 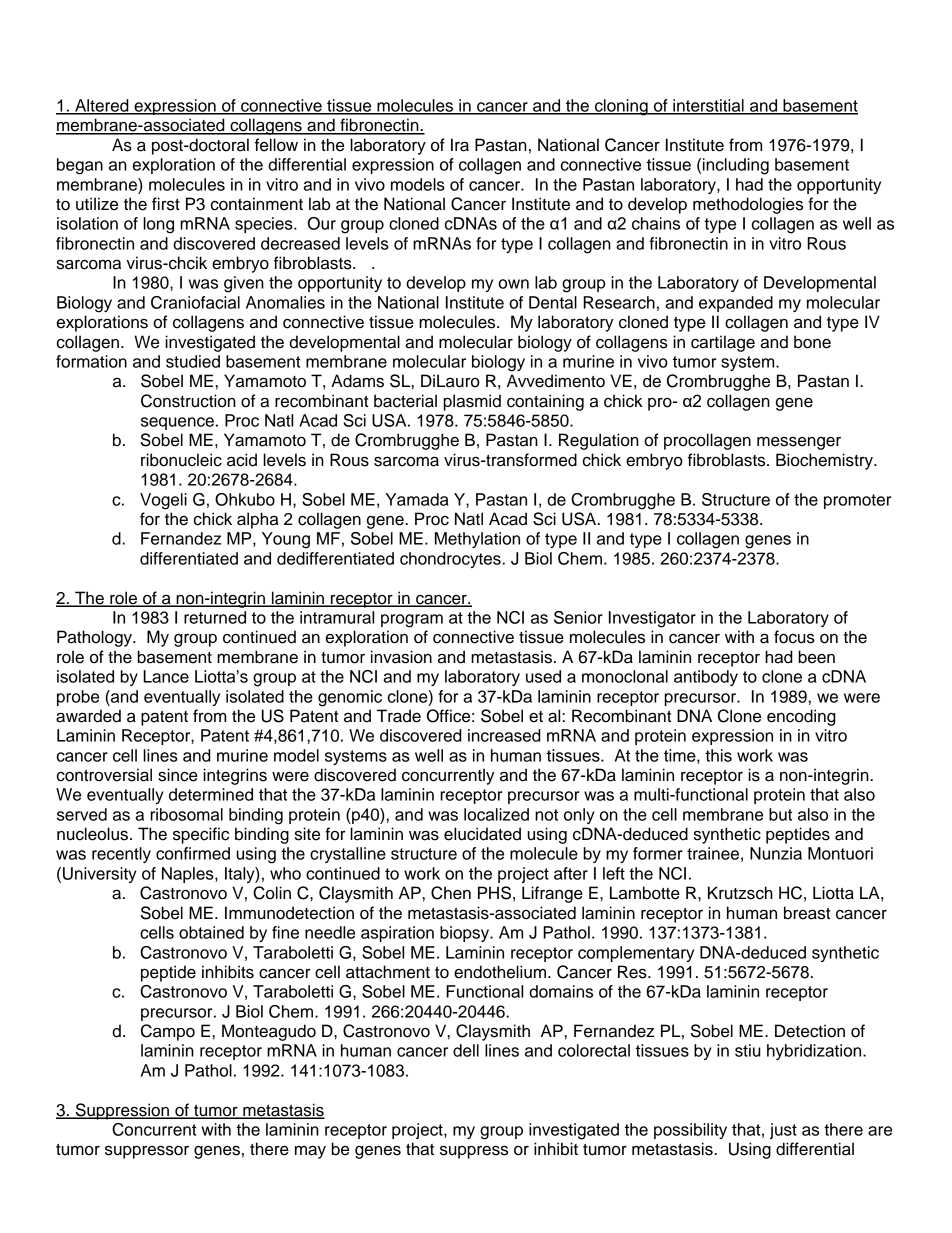 I want to click on Naples, so click(x=189, y=875).
